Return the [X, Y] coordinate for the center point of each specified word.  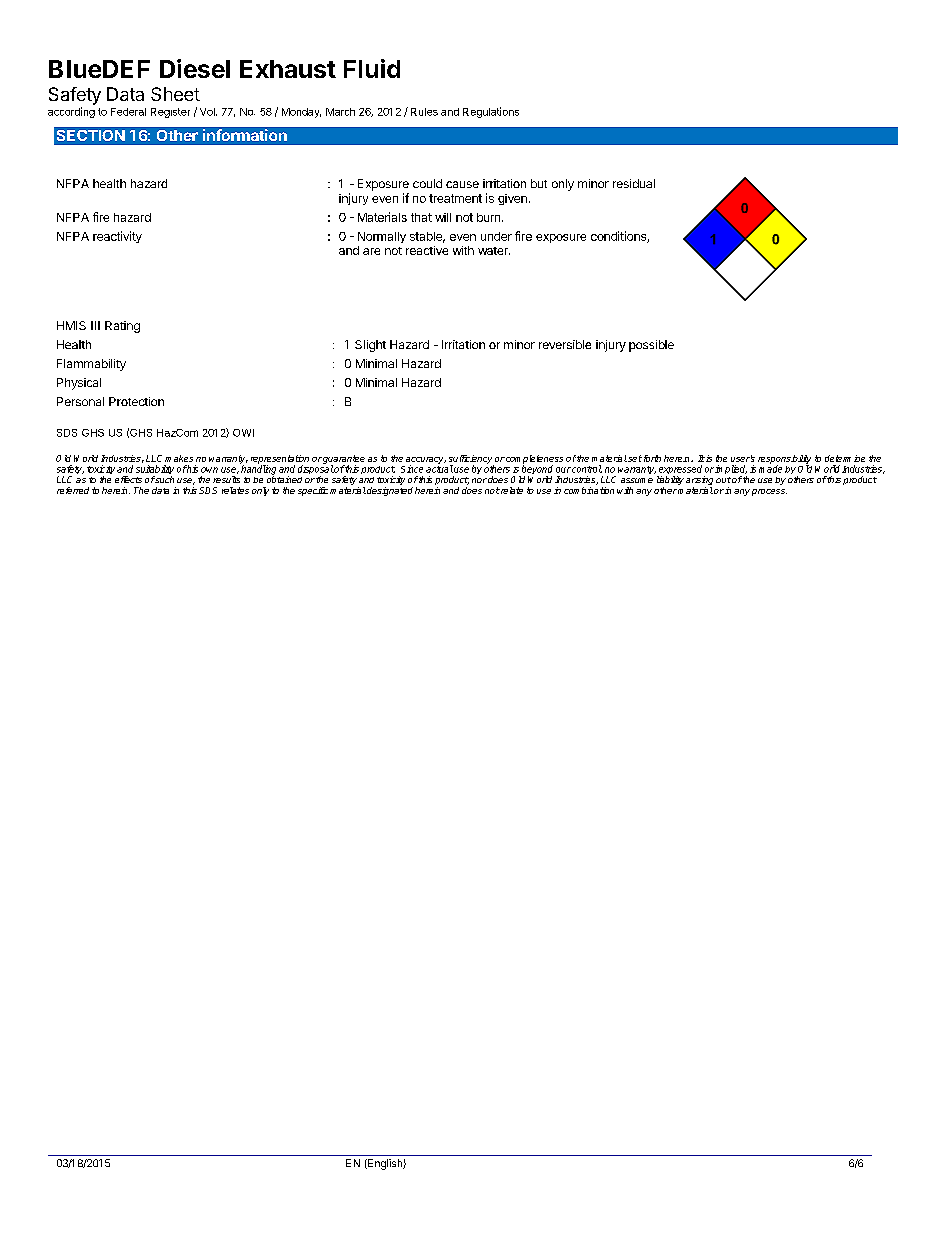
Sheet [175, 94]
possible [651, 346]
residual [634, 183]
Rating [122, 327]
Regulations [491, 112]
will [443, 217]
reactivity [117, 237]
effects [128, 479]
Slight [370, 346]
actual [439, 468]
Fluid [372, 68]
